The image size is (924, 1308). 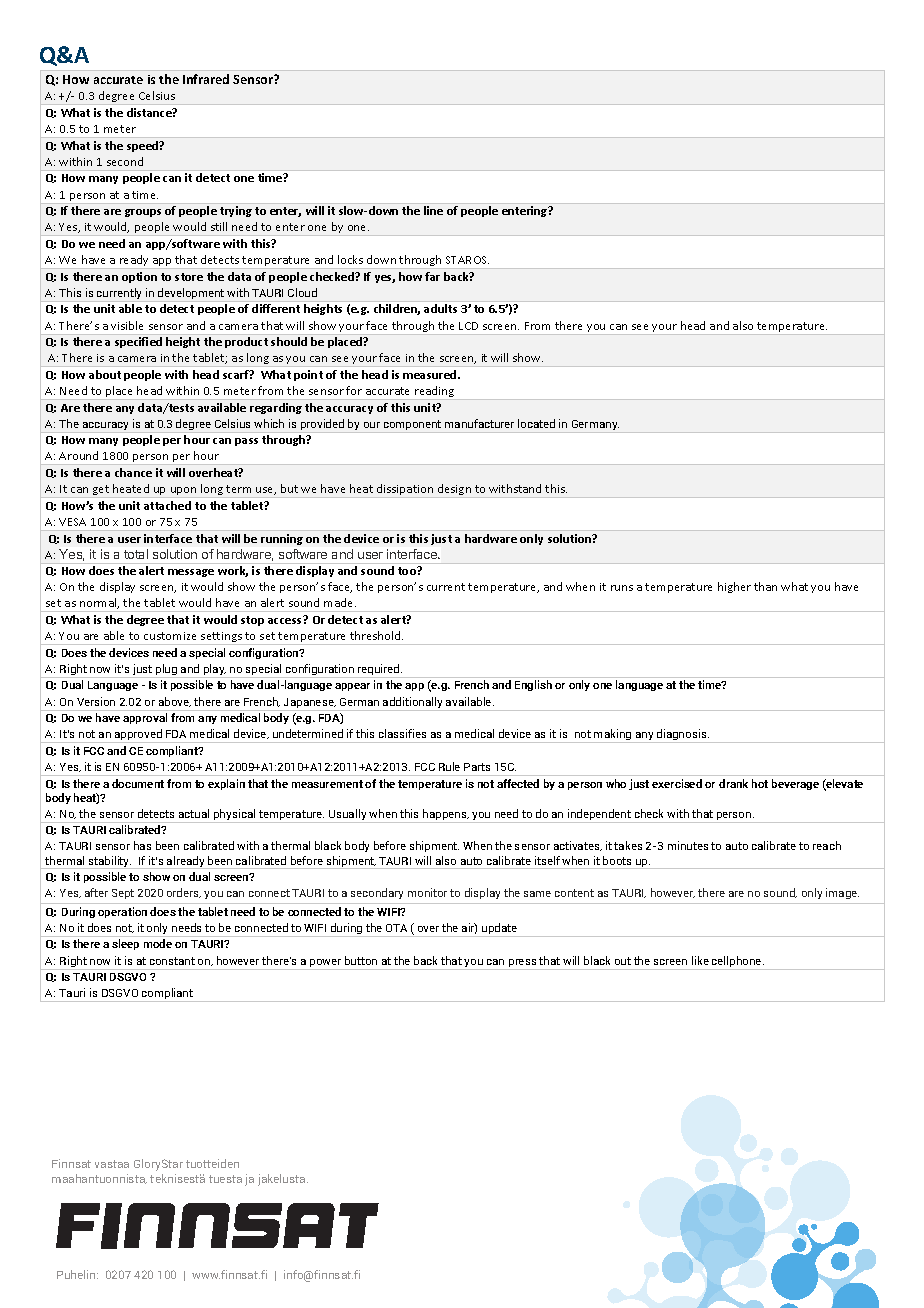 What do you see at coordinates (376, 635) in the screenshot?
I see `threshold` at bounding box center [376, 635].
